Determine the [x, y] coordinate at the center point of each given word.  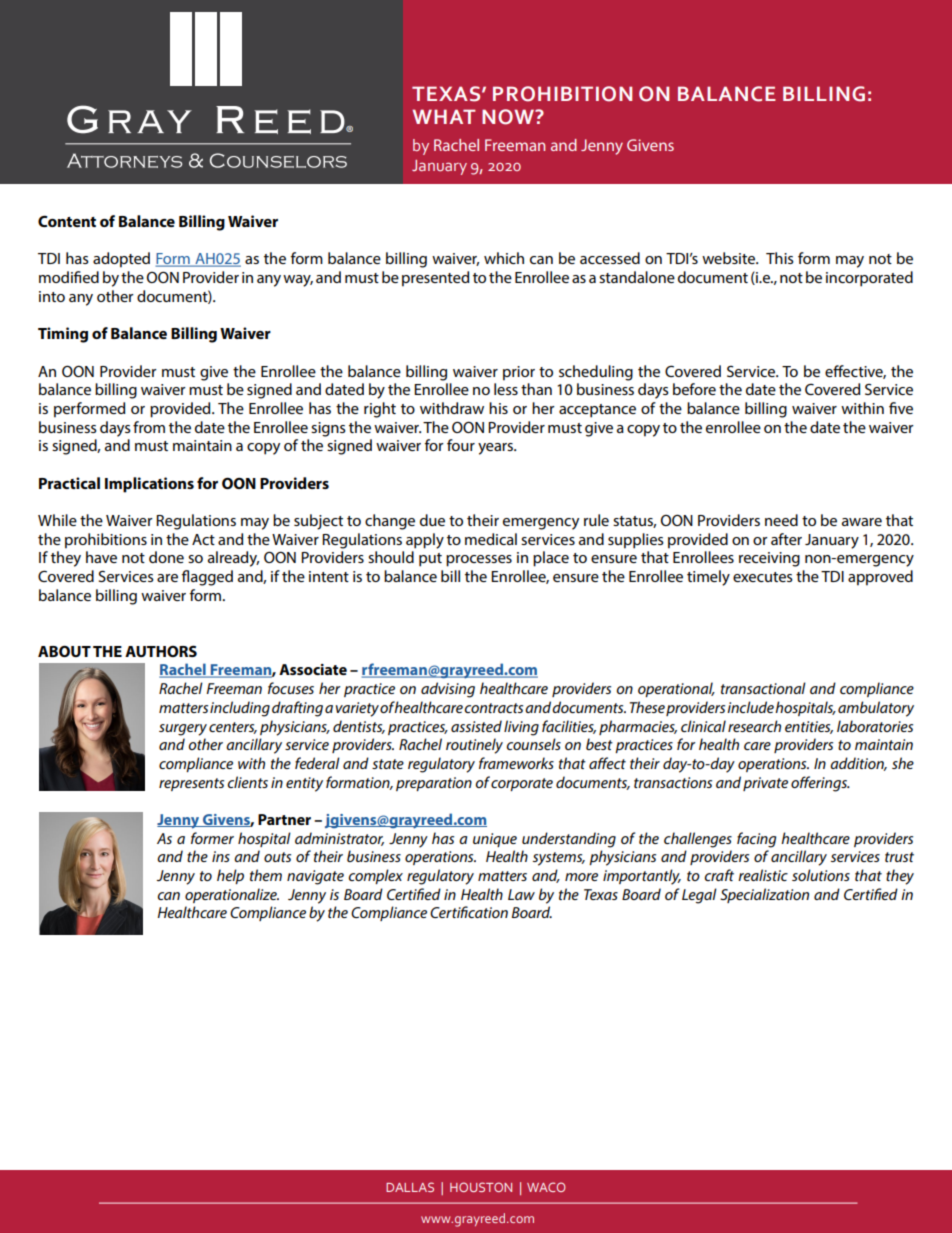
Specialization [764, 895]
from [149, 427]
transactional [763, 688]
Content [67, 221]
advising [448, 690]
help [230, 876]
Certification [469, 912]
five [901, 408]
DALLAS [410, 1187]
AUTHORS [161, 651]
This [780, 258]
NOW [509, 117]
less [506, 389]
